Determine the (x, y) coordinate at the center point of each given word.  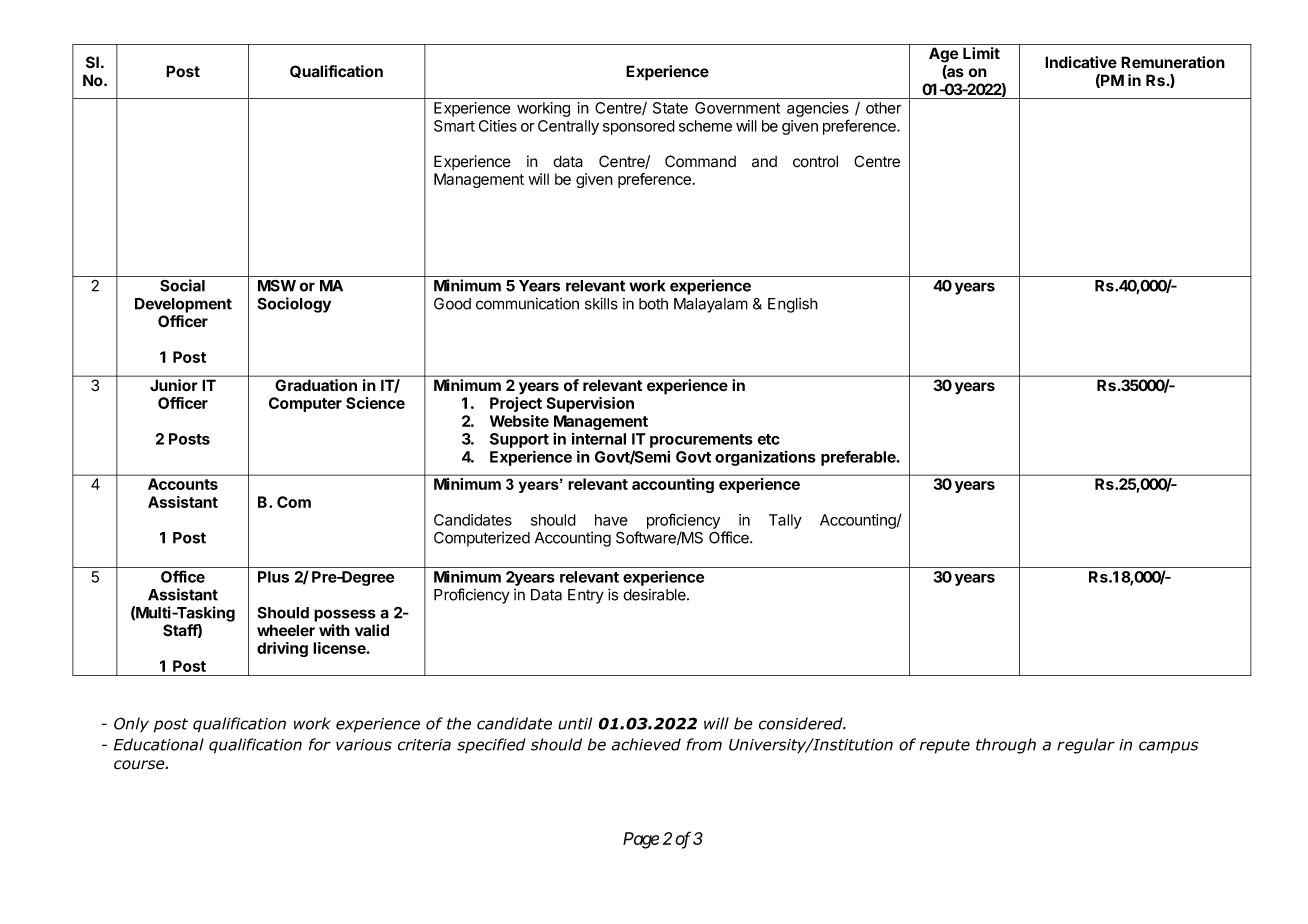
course (140, 765)
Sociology (294, 305)
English (793, 305)
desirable (655, 595)
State (670, 108)
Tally (785, 521)
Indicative (1081, 62)
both (653, 304)
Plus (273, 577)
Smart (454, 126)
